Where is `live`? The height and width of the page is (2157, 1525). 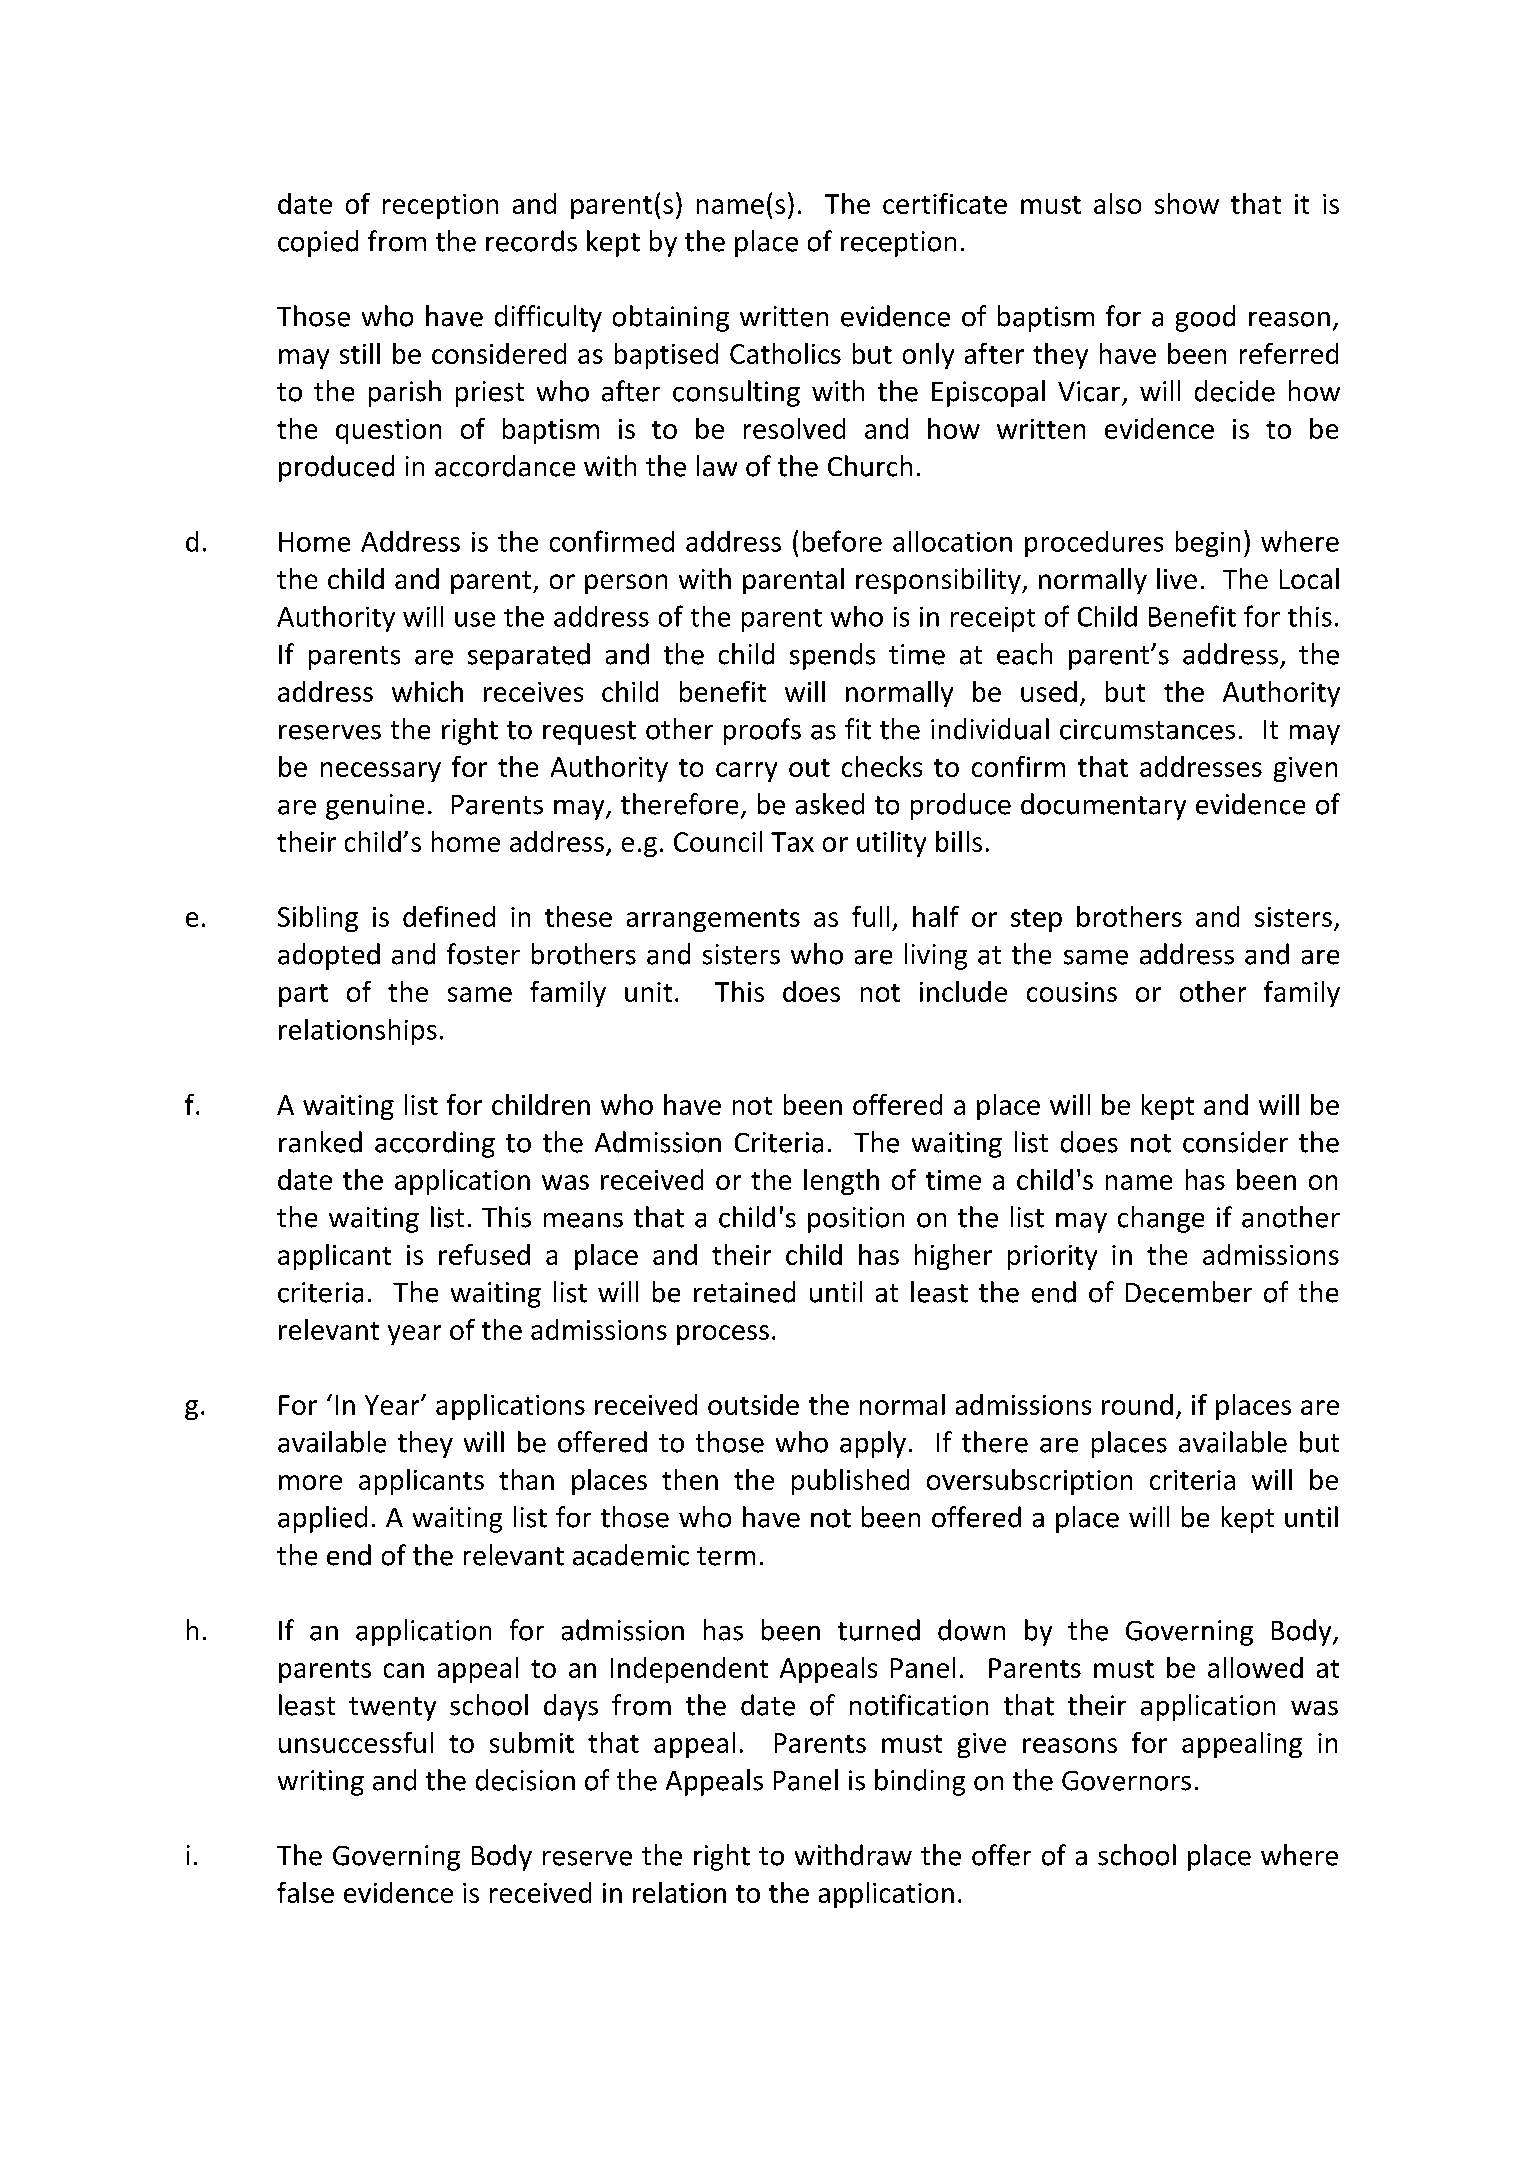 live is located at coordinates (1177, 578).
